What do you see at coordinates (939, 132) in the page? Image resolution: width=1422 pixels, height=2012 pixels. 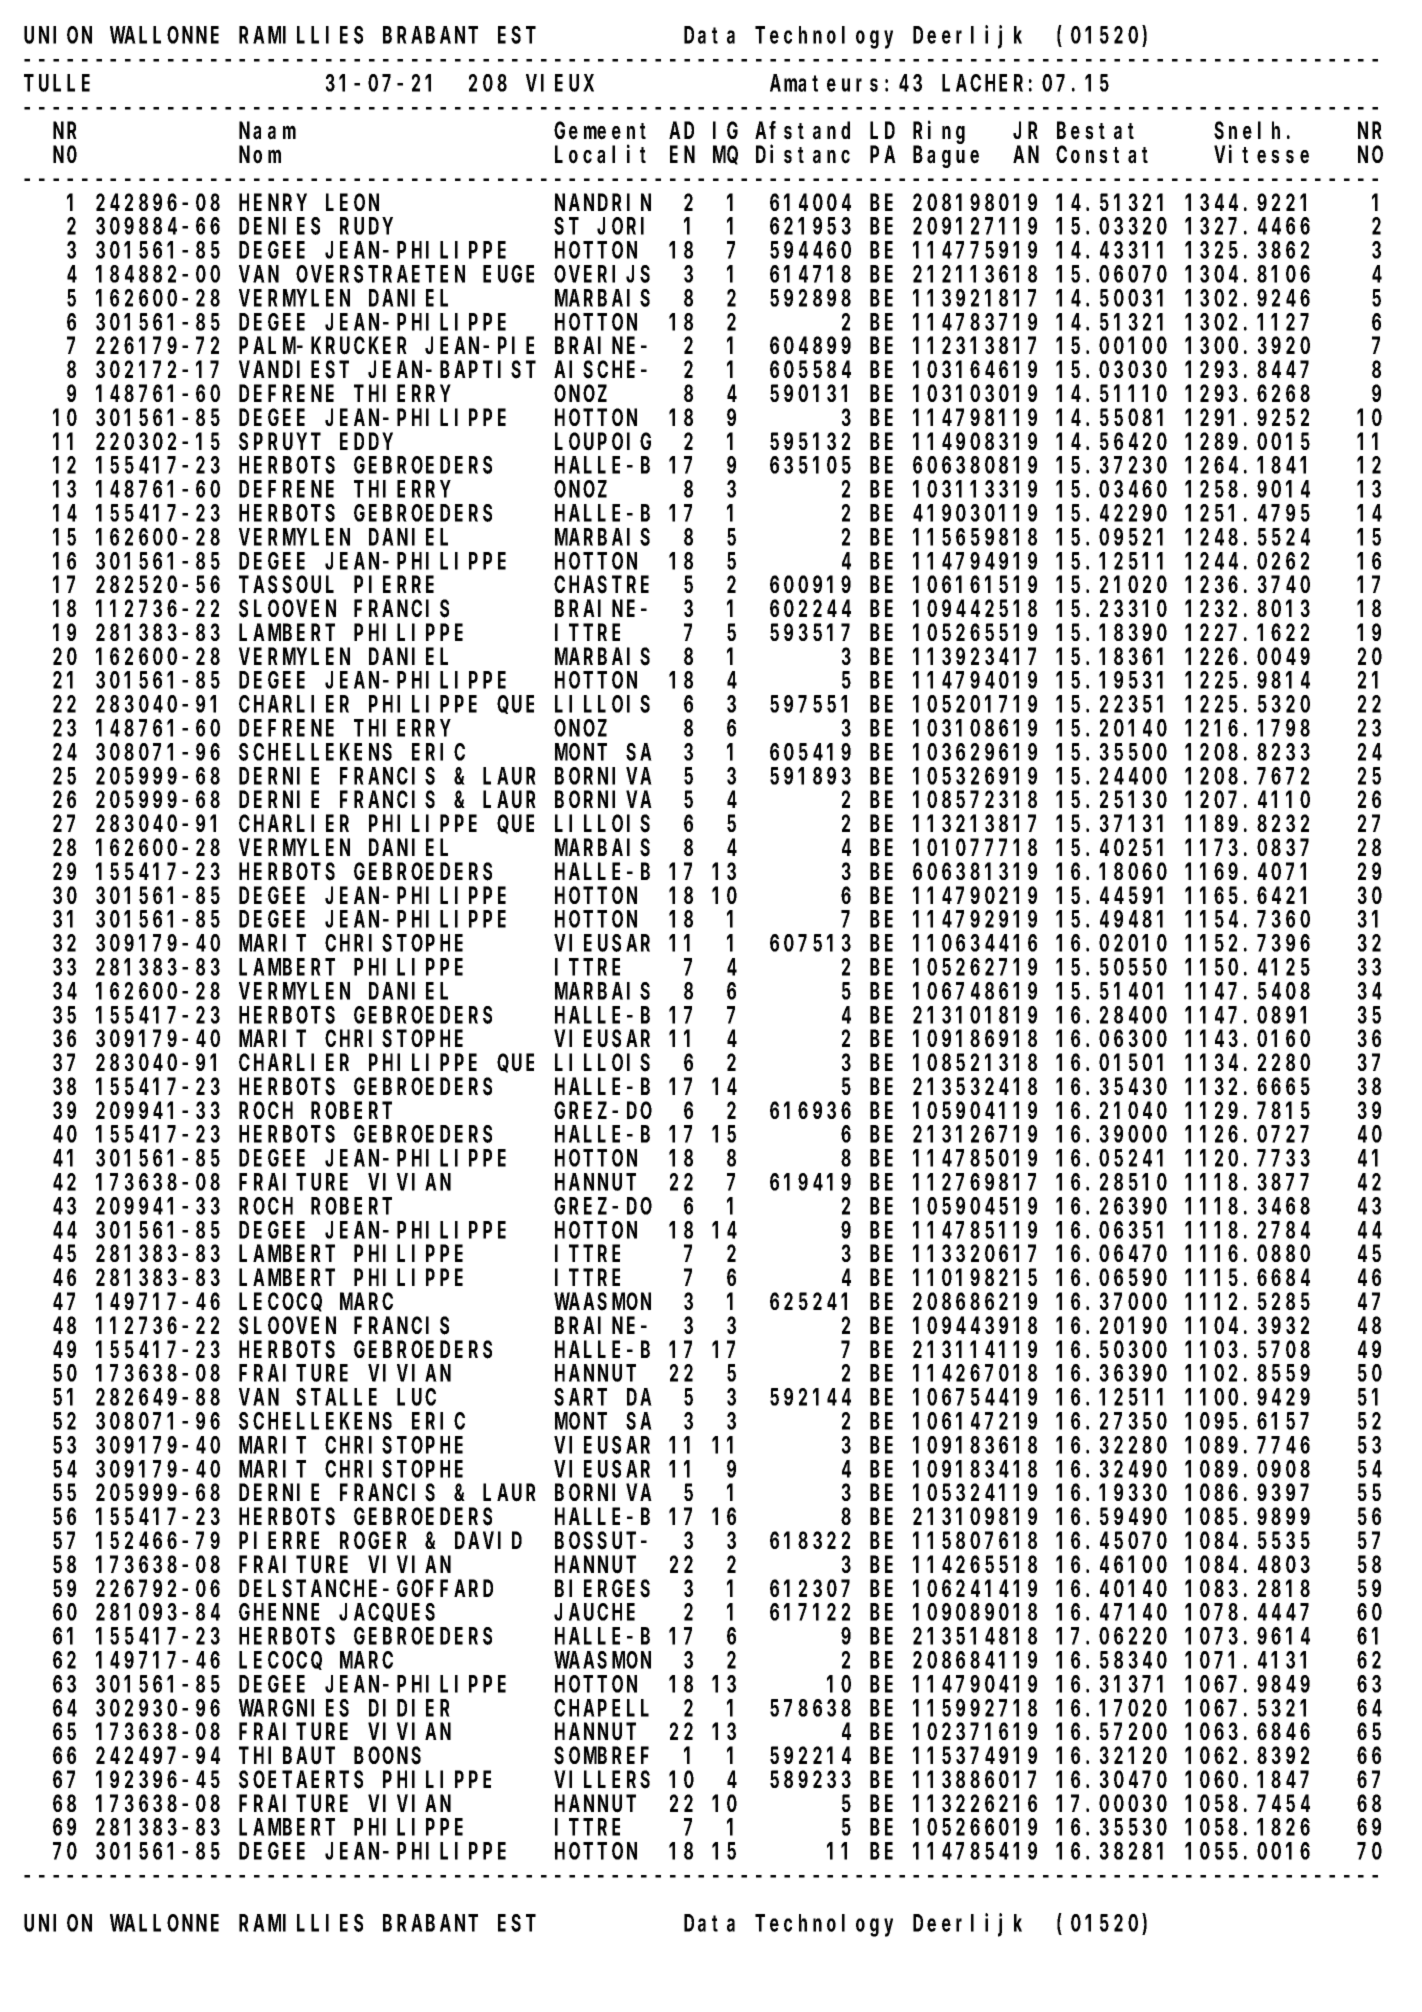 I see `Ring` at bounding box center [939, 132].
